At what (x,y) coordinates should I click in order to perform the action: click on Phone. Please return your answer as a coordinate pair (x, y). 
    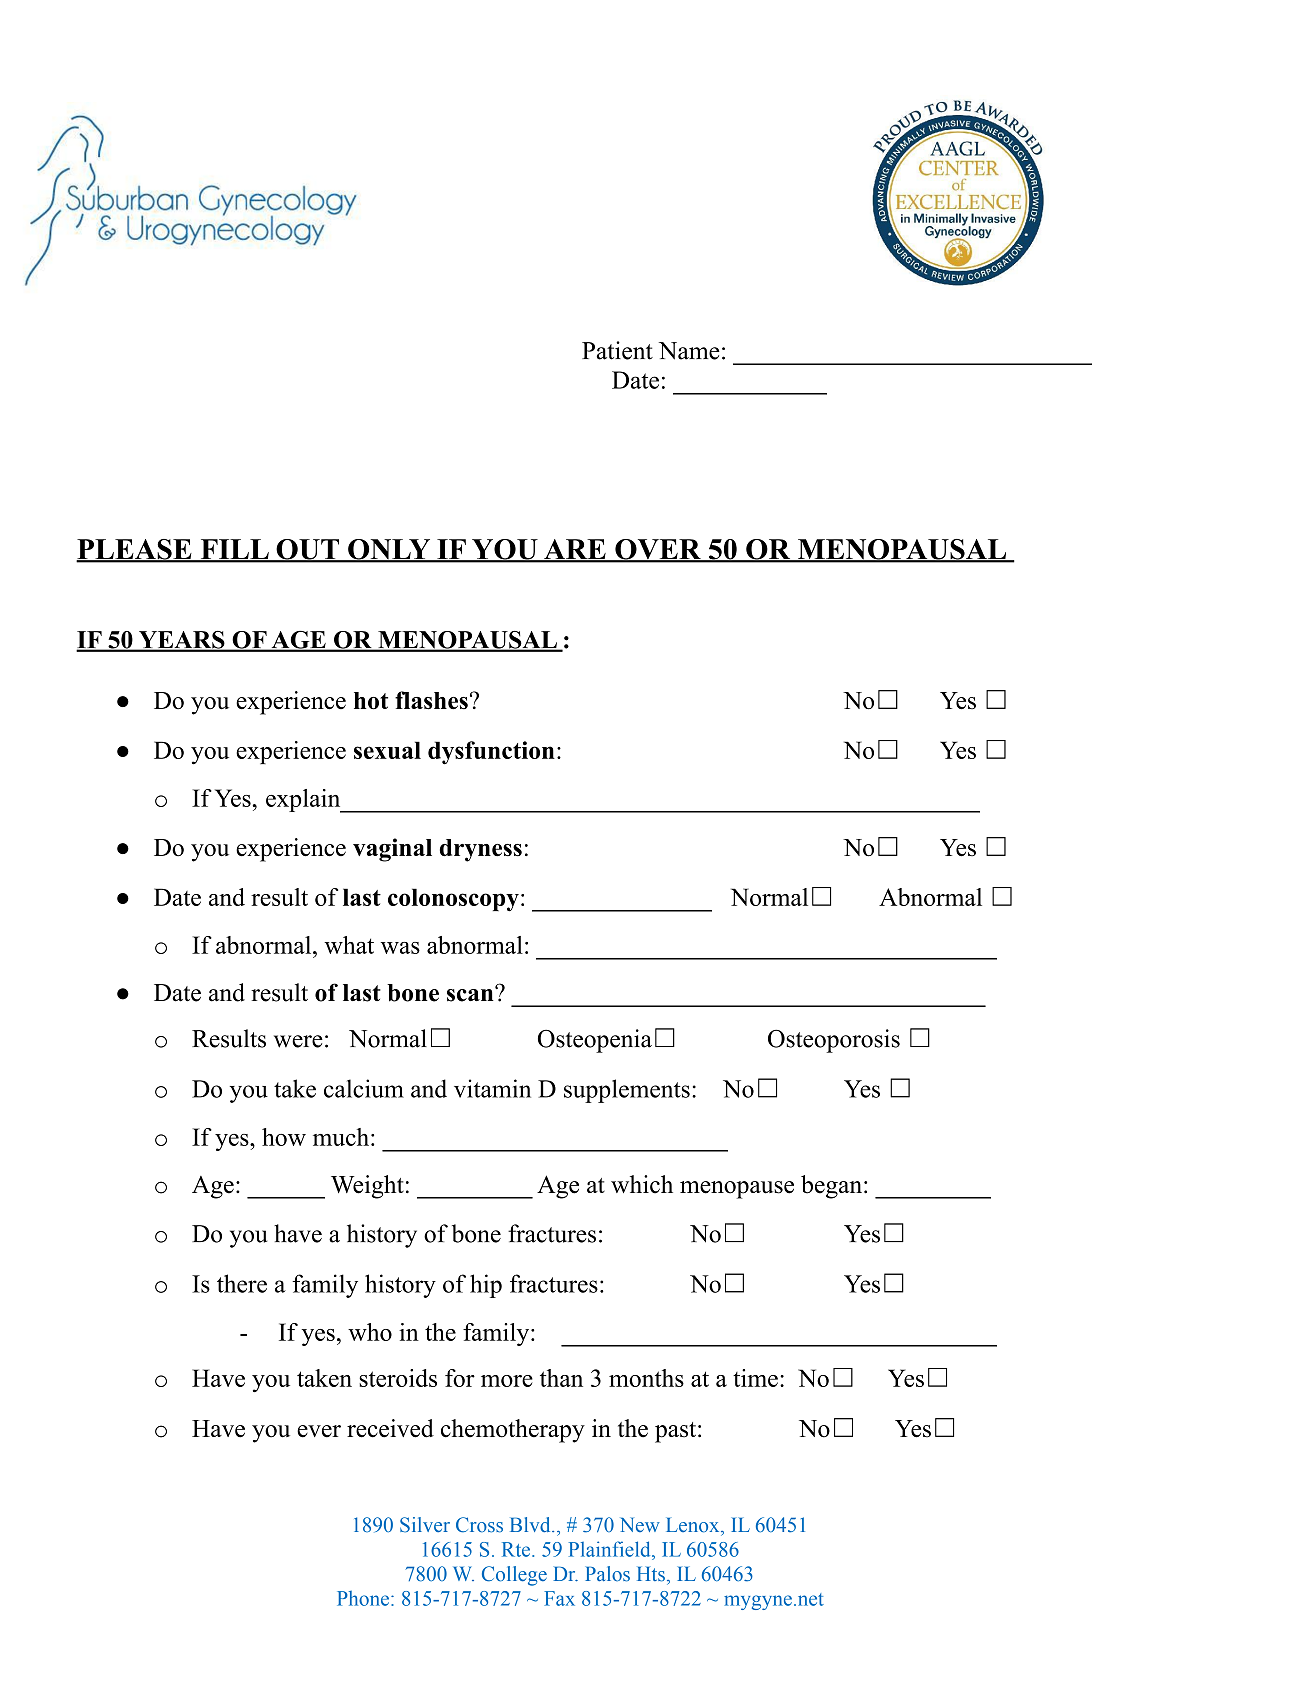
    Looking at the image, I should click on (363, 1598).
